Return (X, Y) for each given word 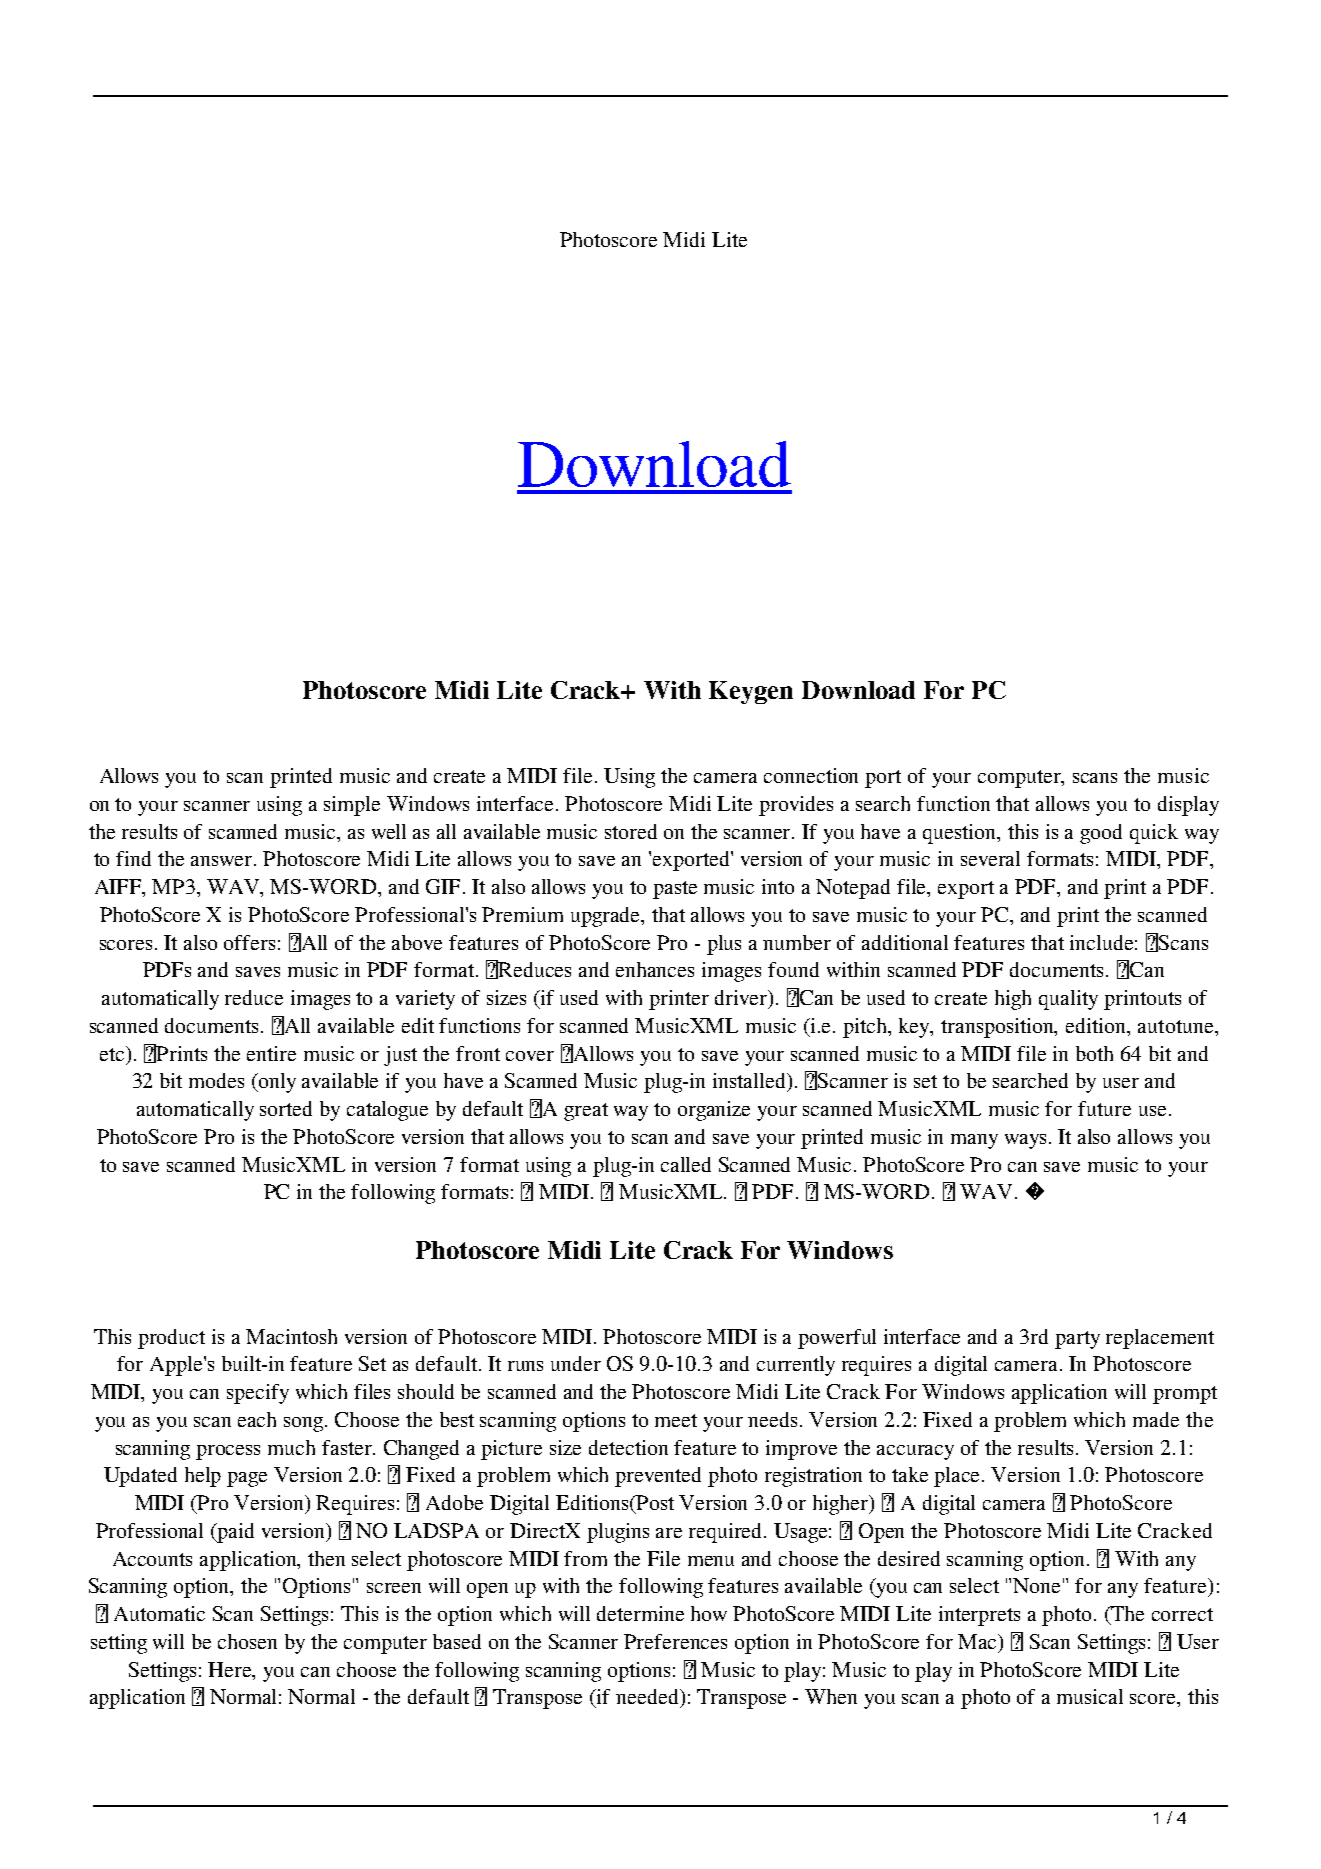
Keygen (751, 692)
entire (271, 1053)
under (576, 1363)
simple (352, 806)
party (1077, 1340)
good (1101, 834)
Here (231, 1669)
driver (742, 999)
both (1094, 1053)
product (171, 1339)
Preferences (675, 1641)
